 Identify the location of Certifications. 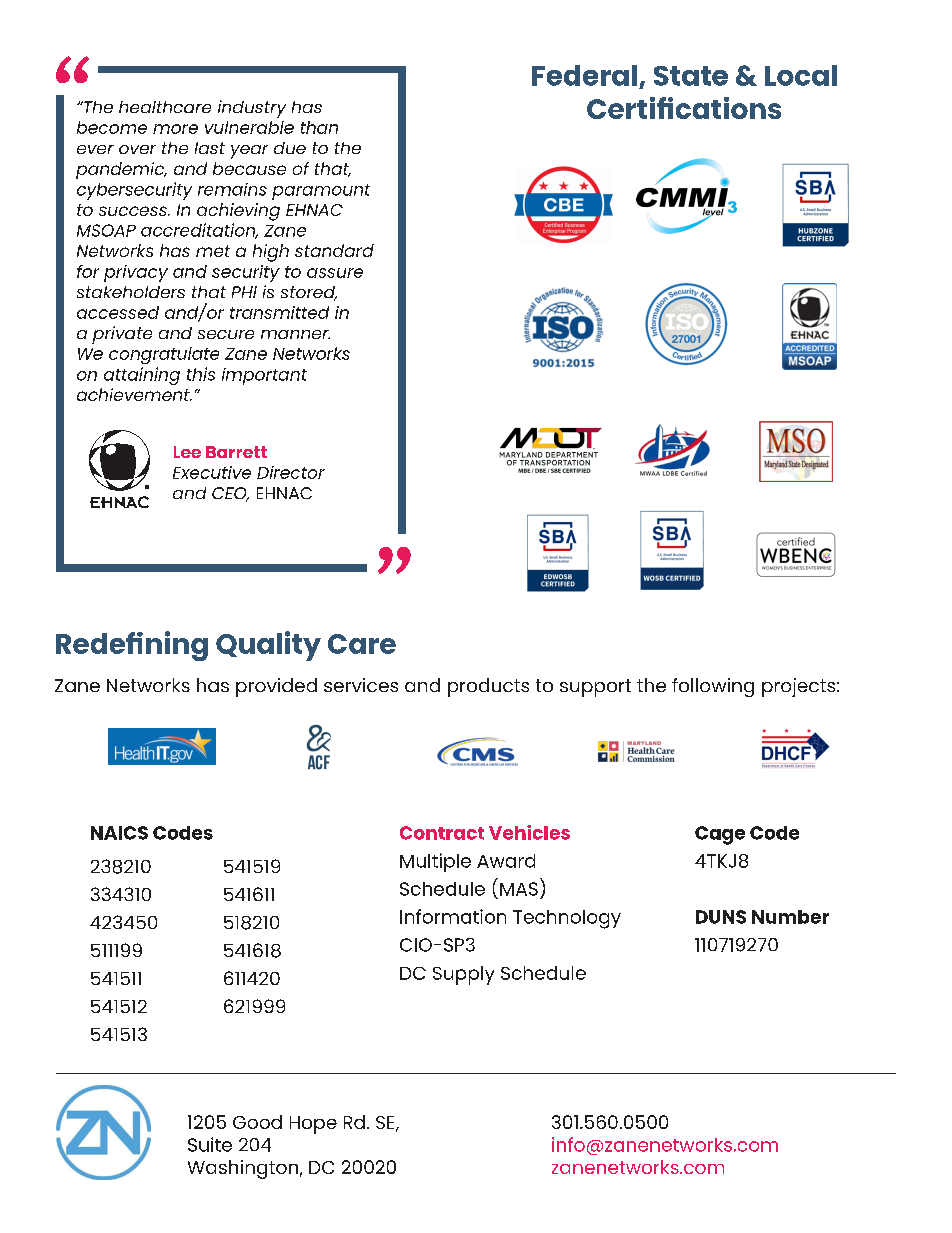
(684, 108).
